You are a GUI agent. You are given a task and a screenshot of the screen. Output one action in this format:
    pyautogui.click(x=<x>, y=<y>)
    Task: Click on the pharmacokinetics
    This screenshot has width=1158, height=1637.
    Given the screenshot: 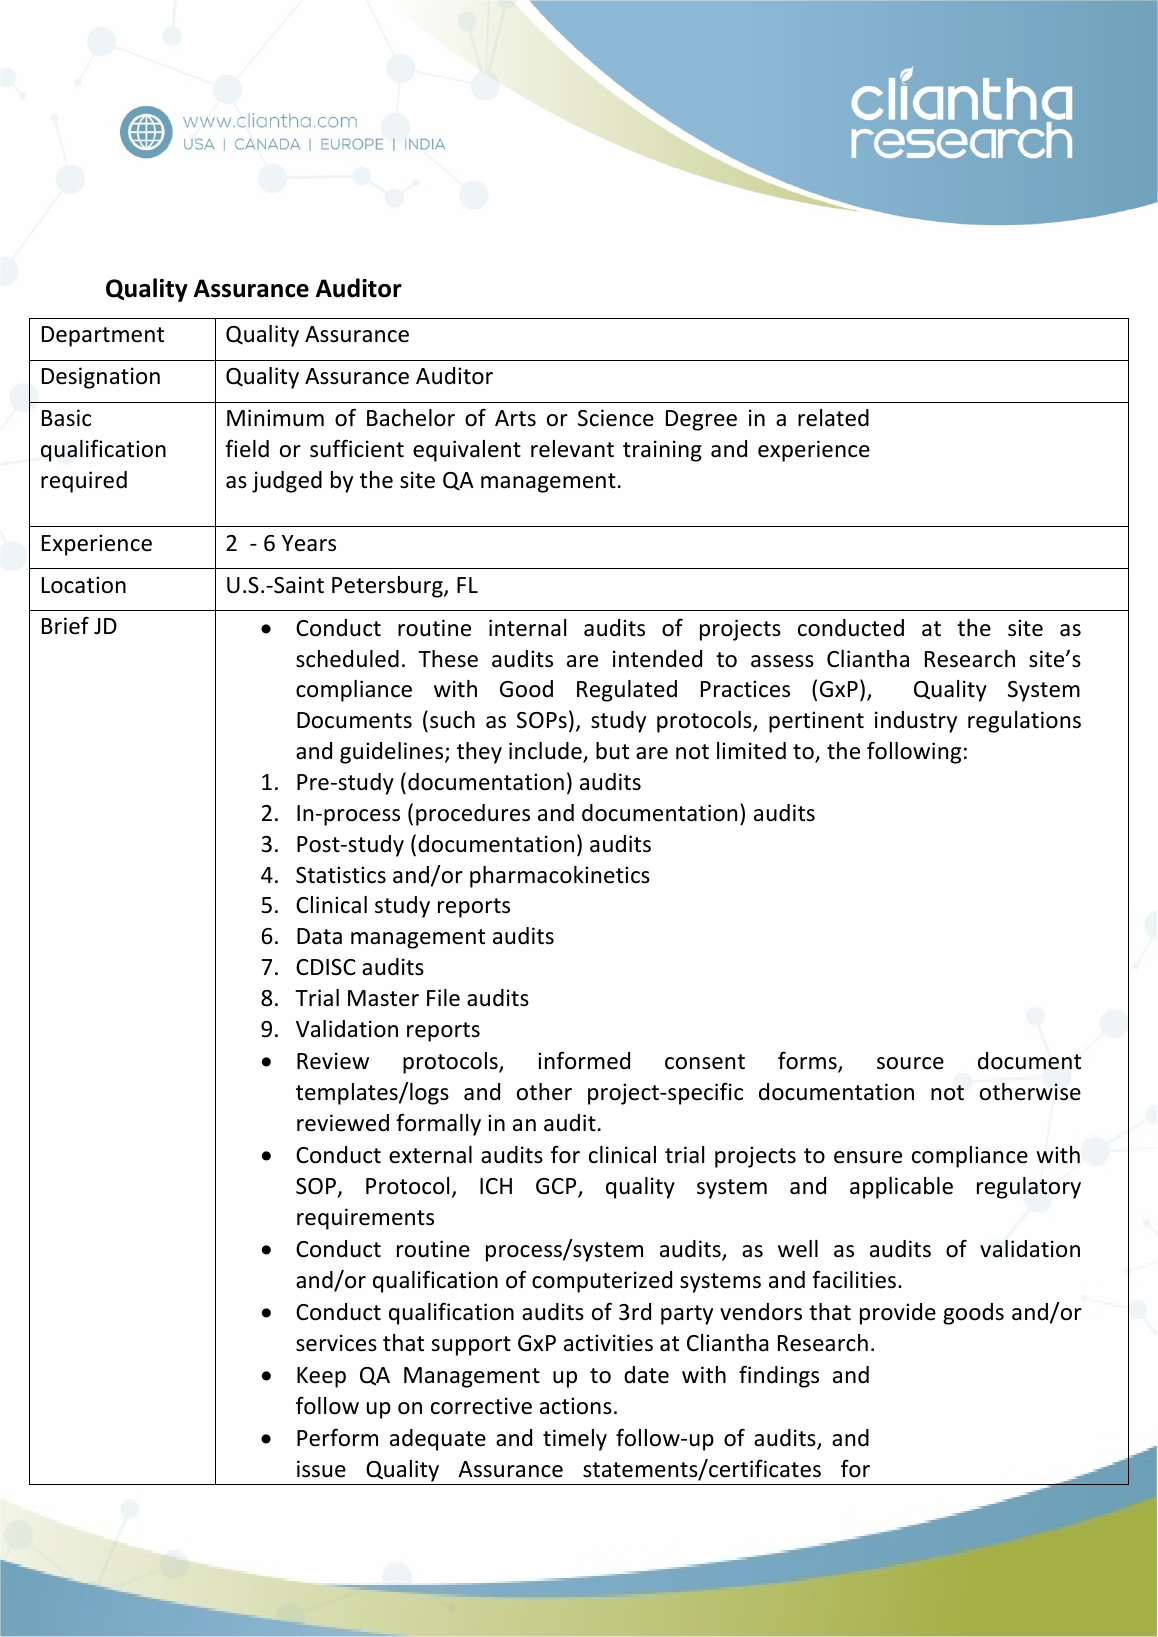 What is the action you would take?
    pyautogui.click(x=560, y=877)
